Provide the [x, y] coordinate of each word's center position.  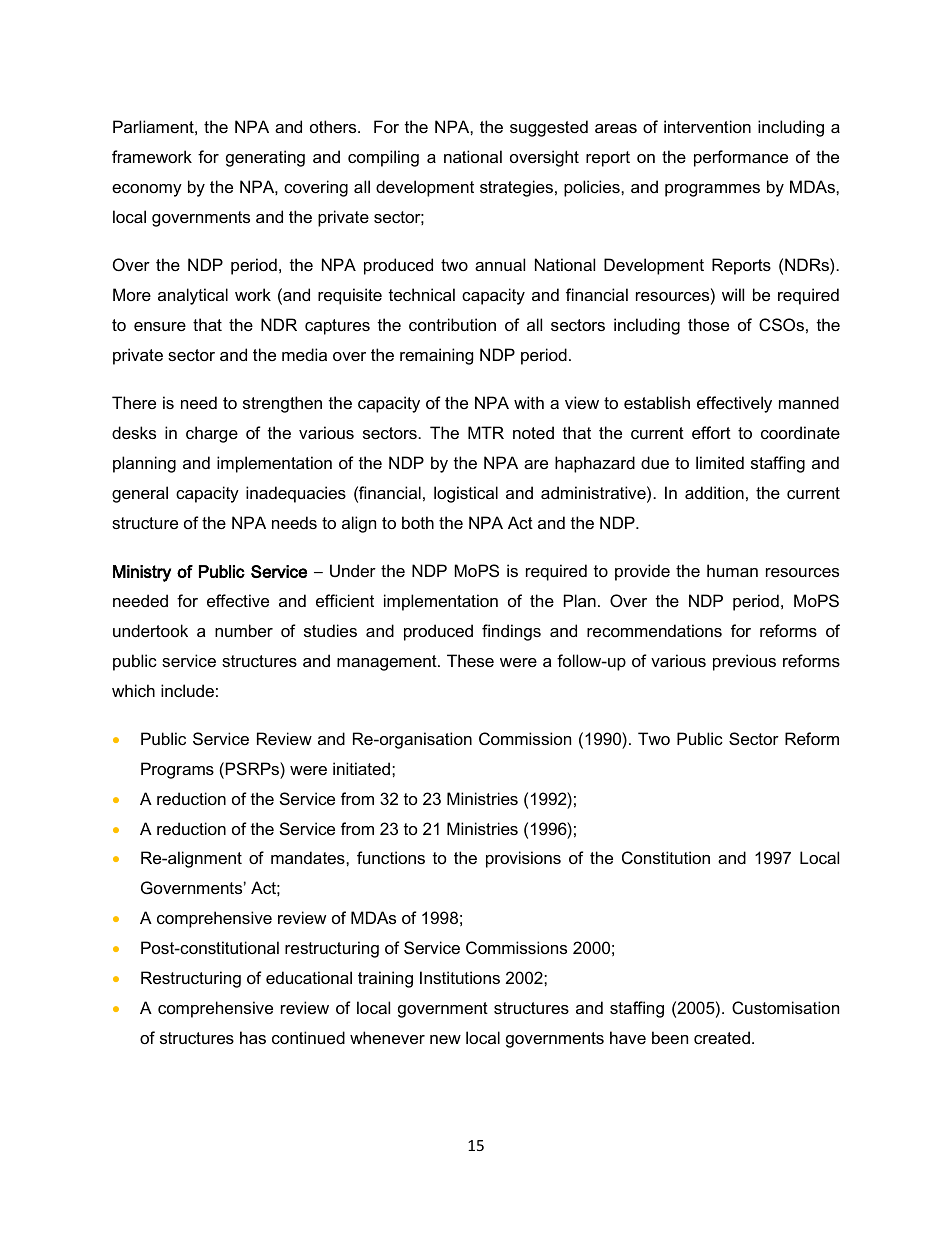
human [732, 570]
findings [511, 632]
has [253, 1037]
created [722, 1037]
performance [741, 158]
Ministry [142, 573]
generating [265, 158]
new [445, 1039]
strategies [516, 188]
